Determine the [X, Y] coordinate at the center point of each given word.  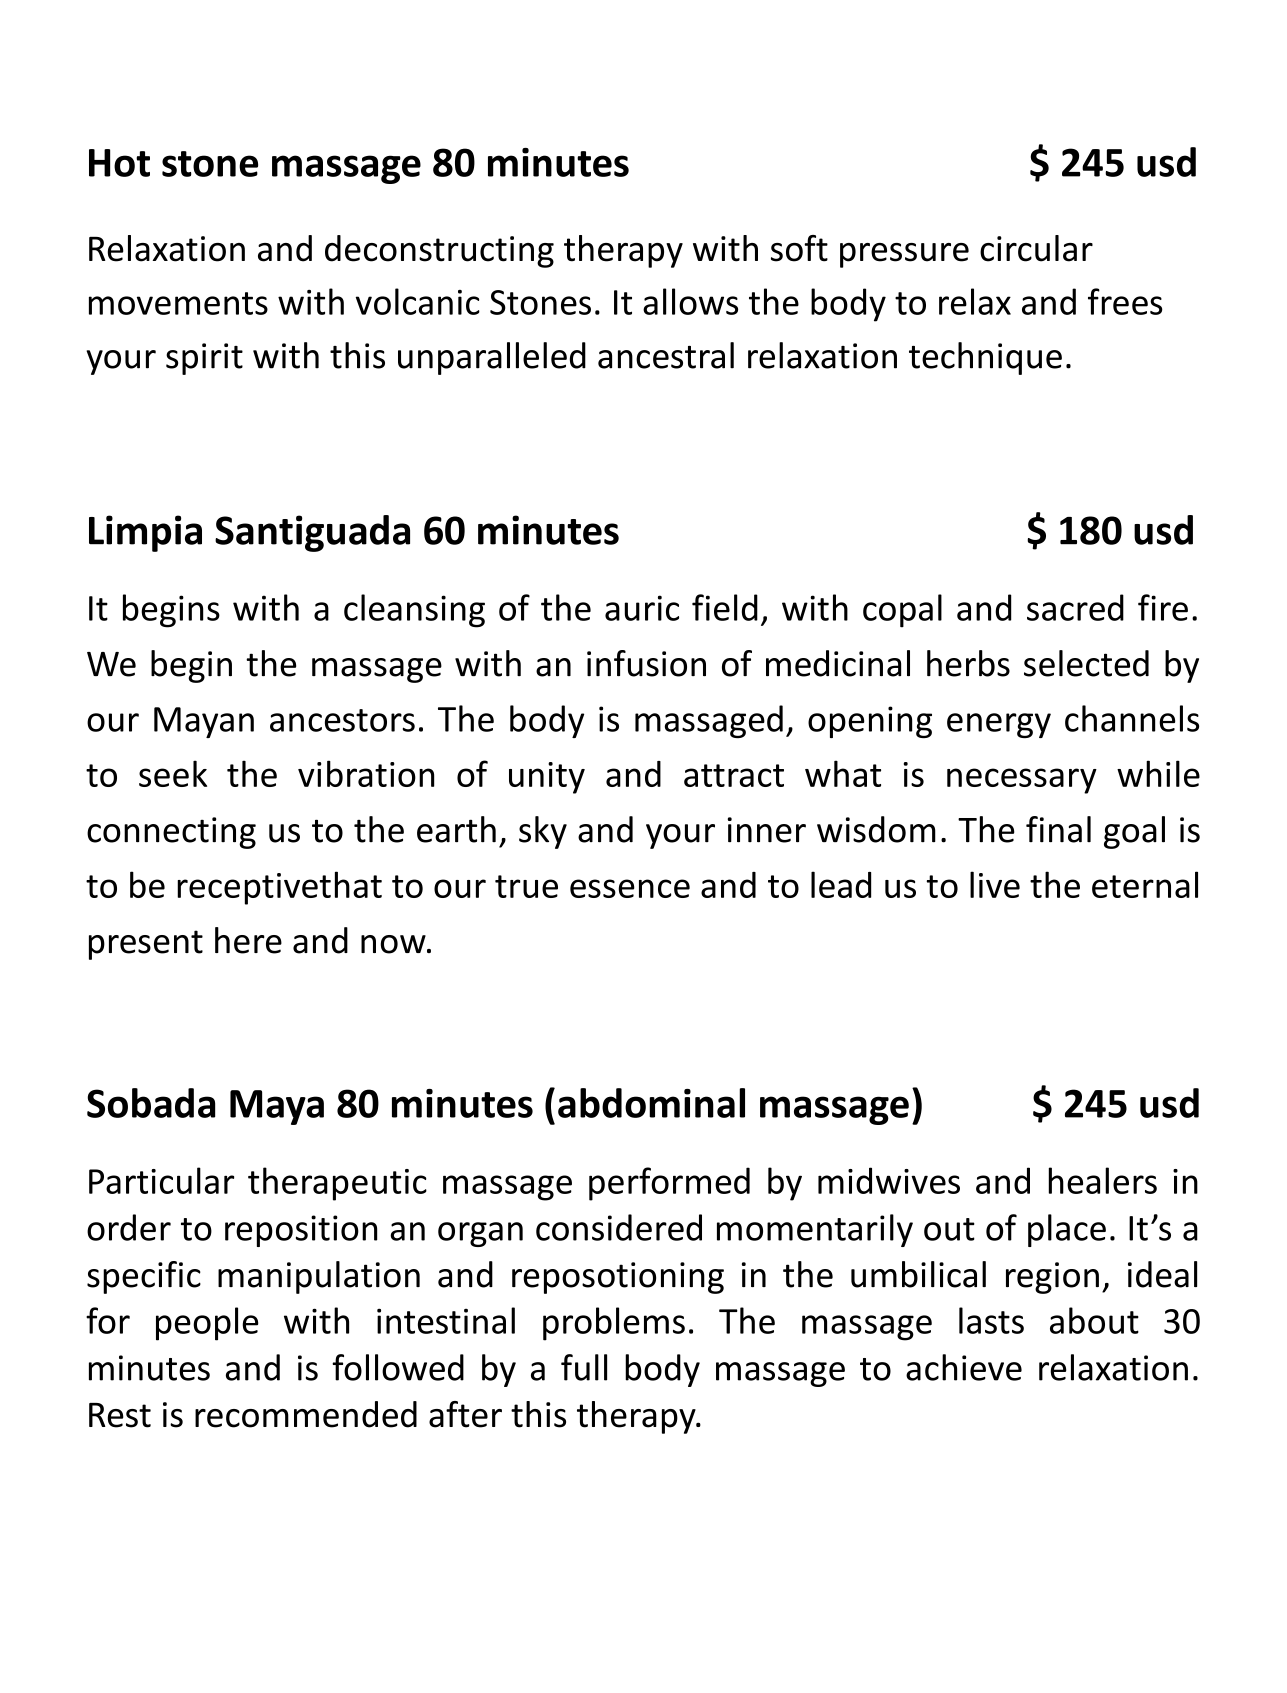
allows [690, 301]
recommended [306, 1414]
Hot [119, 163]
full [584, 1367]
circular [1036, 248]
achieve [964, 1367]
